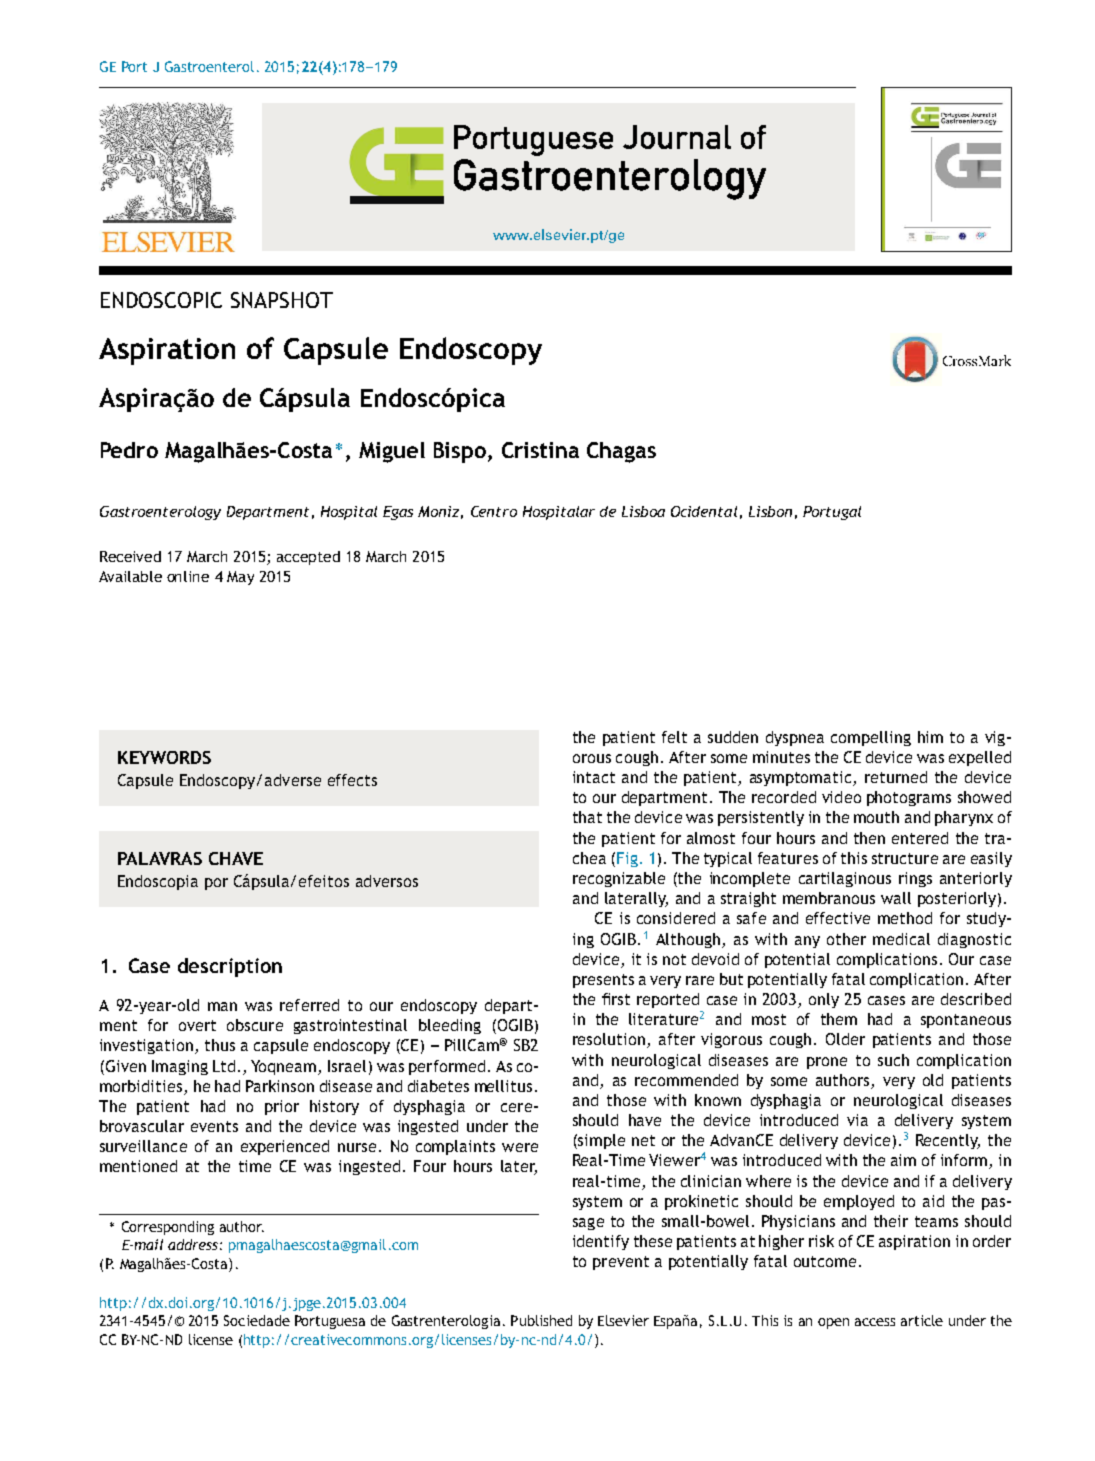 The width and height of the image is (1095, 1461). Describe the element at coordinates (603, 981) in the image. I see `presents` at that location.
